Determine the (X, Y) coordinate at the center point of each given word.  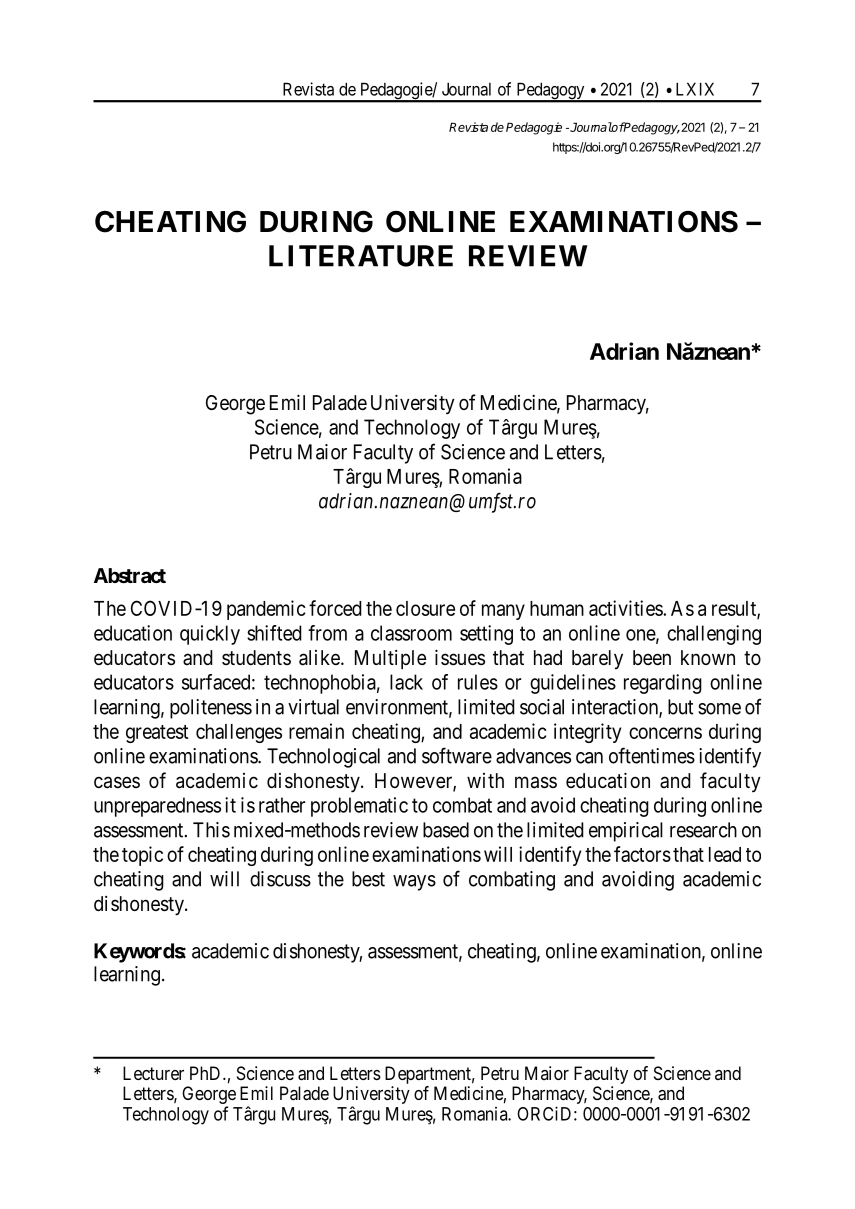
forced (335, 608)
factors (642, 854)
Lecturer (153, 1073)
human (557, 608)
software (457, 755)
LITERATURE (361, 256)
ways (414, 883)
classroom (411, 633)
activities (626, 608)
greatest (157, 734)
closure (425, 608)
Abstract (130, 575)
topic (142, 856)
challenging (714, 635)
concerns (665, 733)
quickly (210, 635)
